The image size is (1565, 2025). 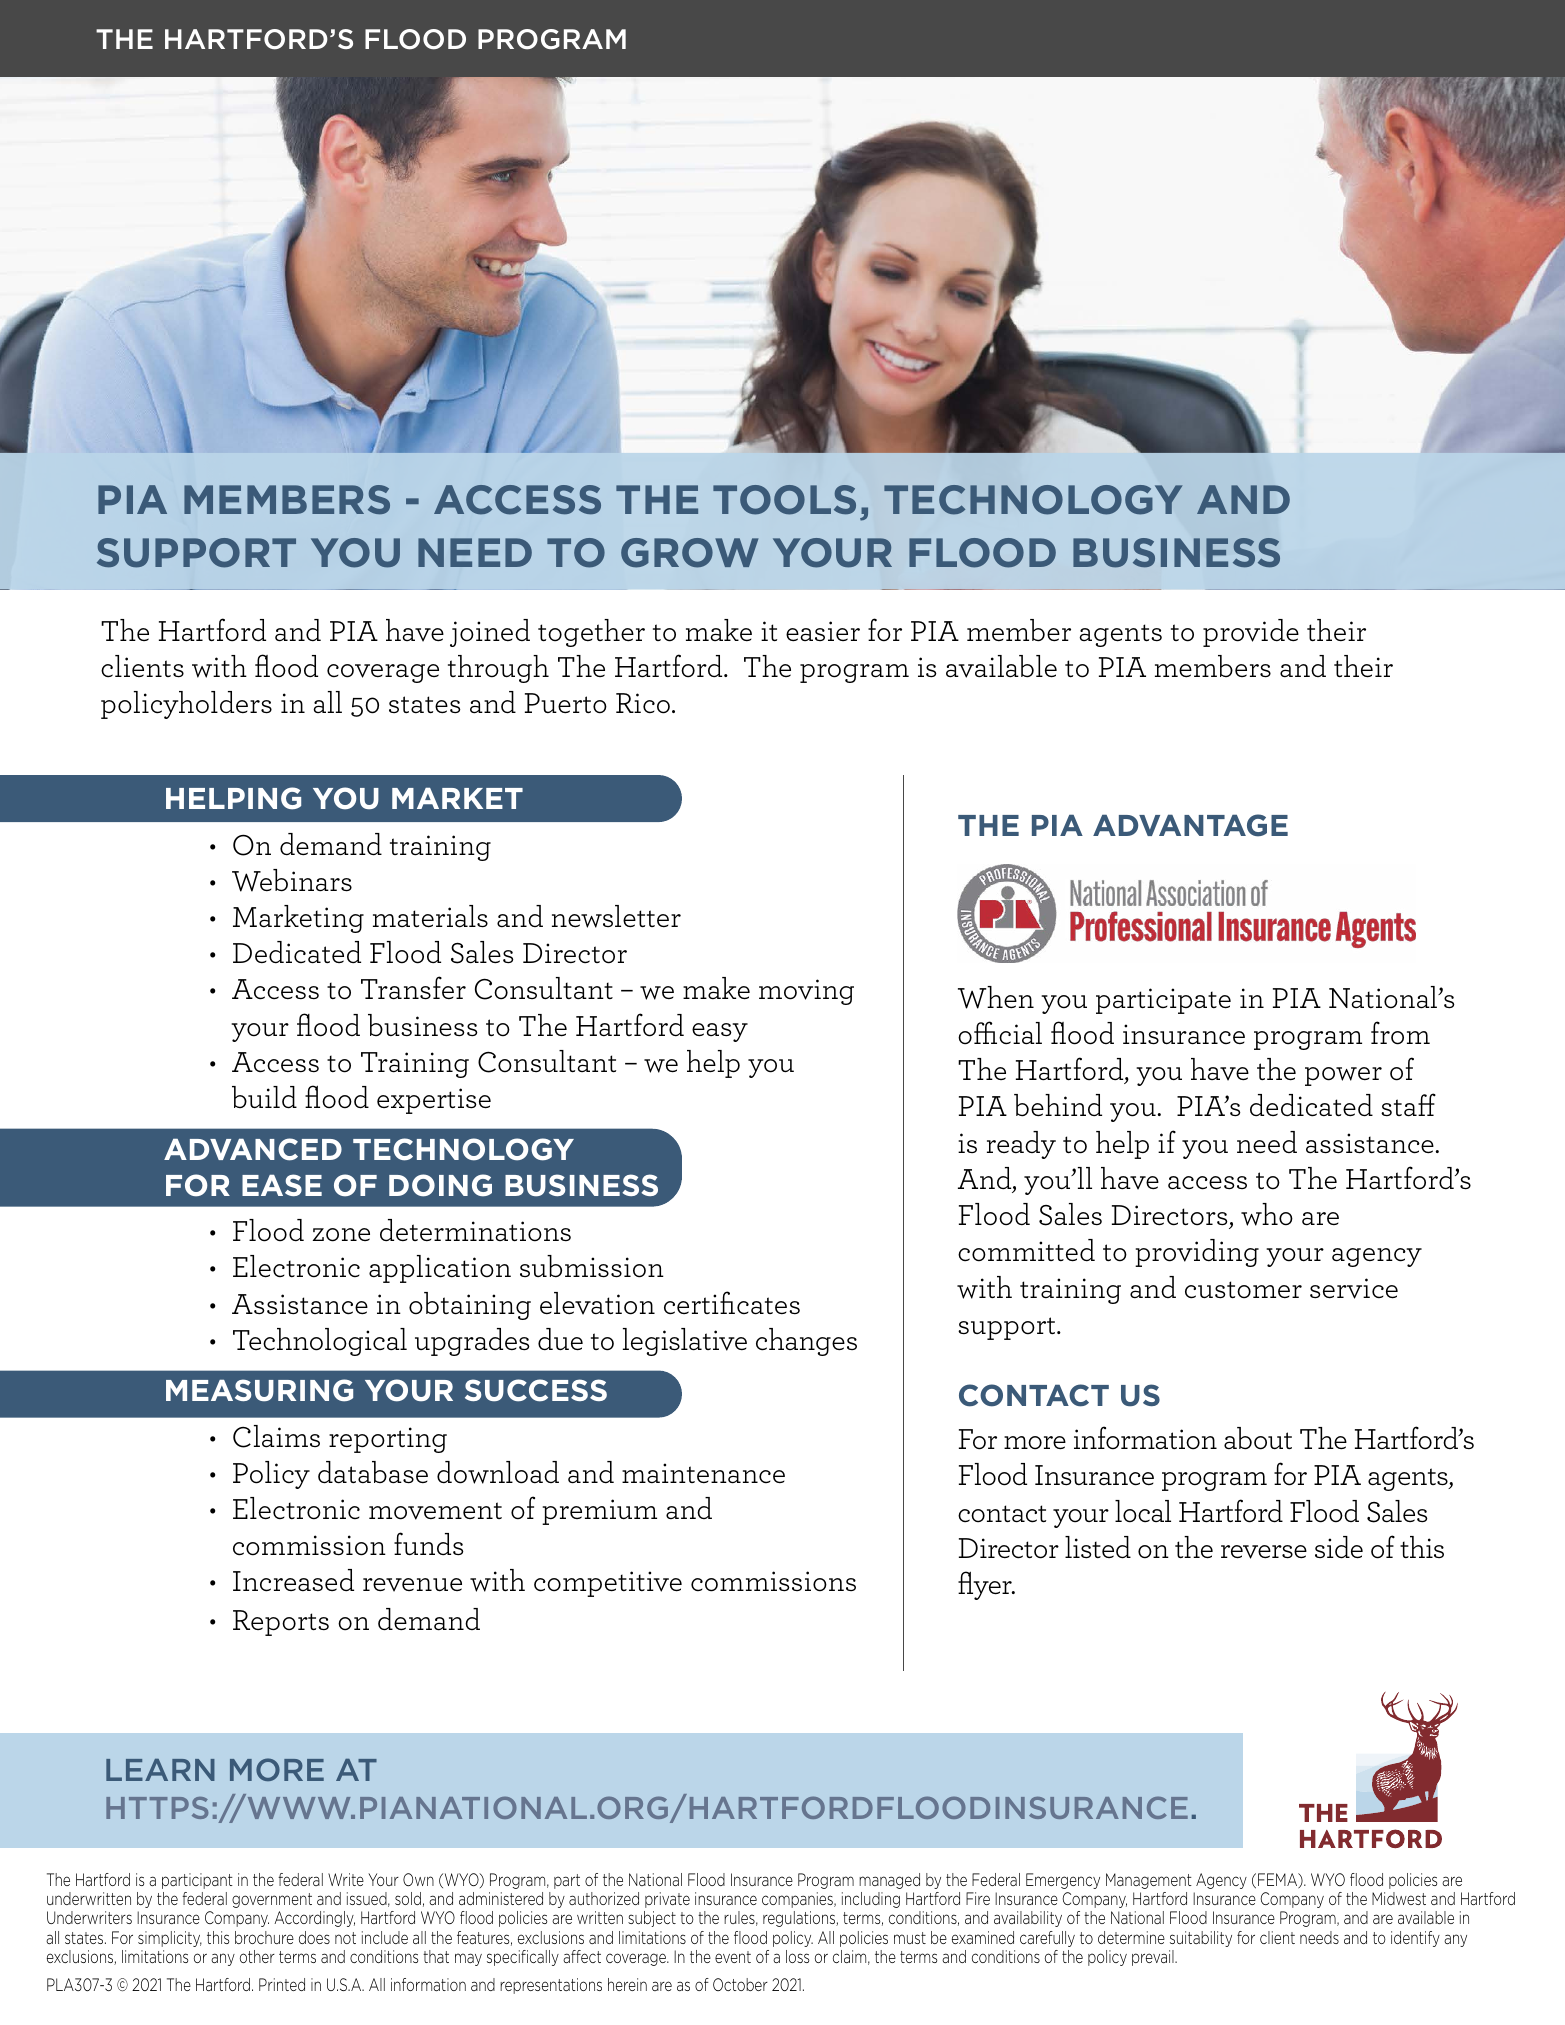 I want to click on certificates, so click(x=732, y=1303).
